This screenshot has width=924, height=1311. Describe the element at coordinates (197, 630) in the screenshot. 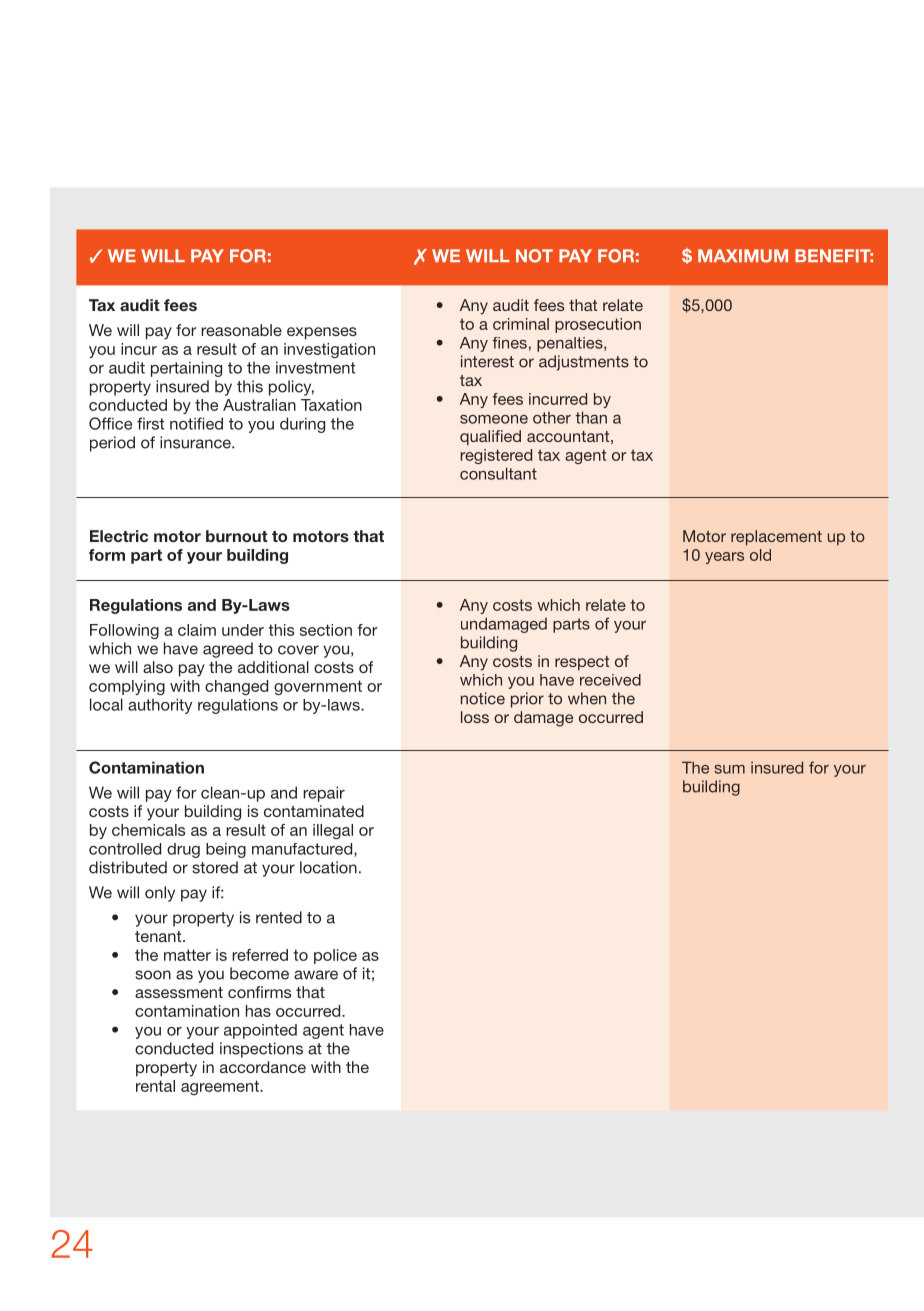

I see `claim` at that location.
